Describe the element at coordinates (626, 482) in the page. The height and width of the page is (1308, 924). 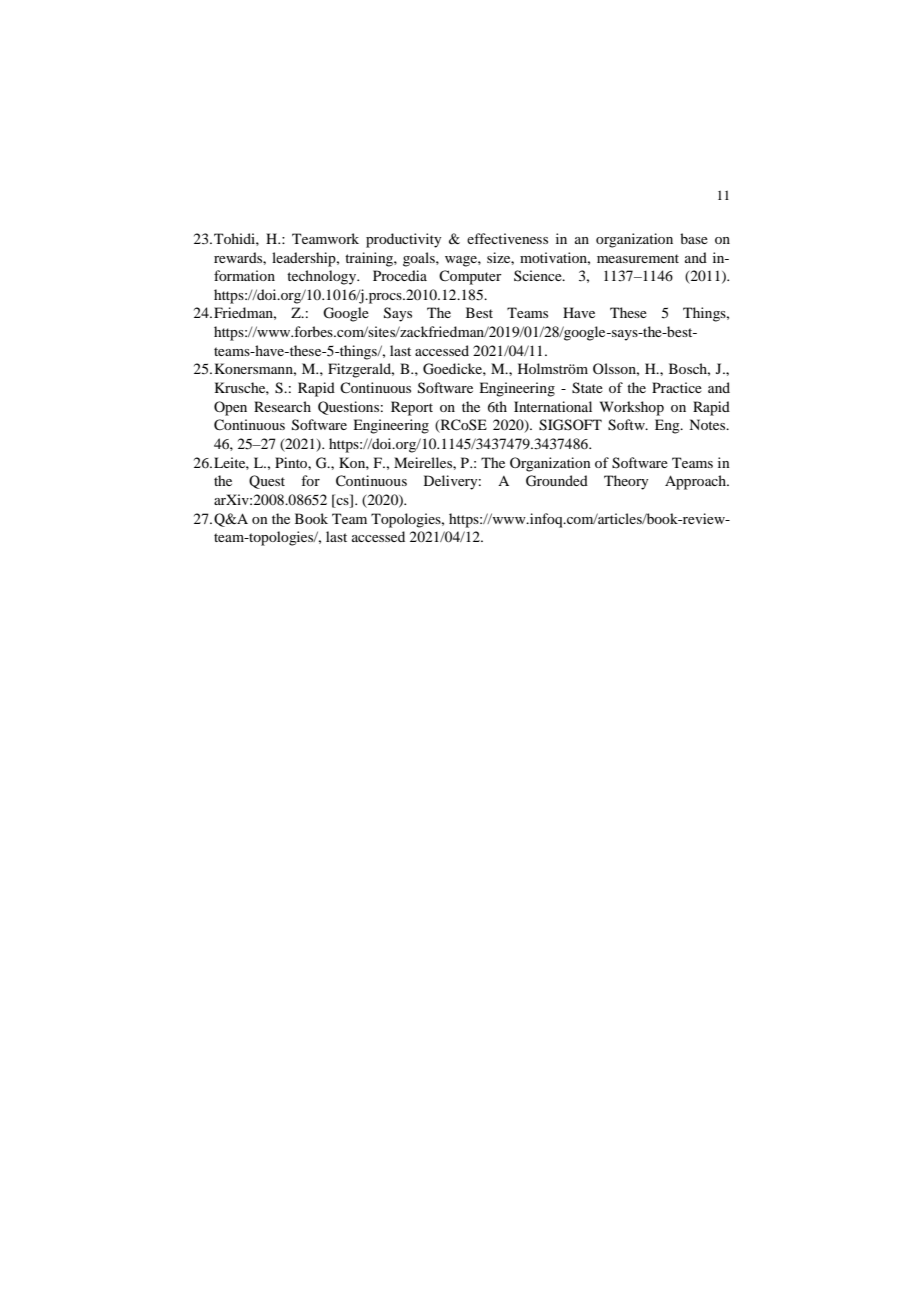
I see `Theory` at that location.
